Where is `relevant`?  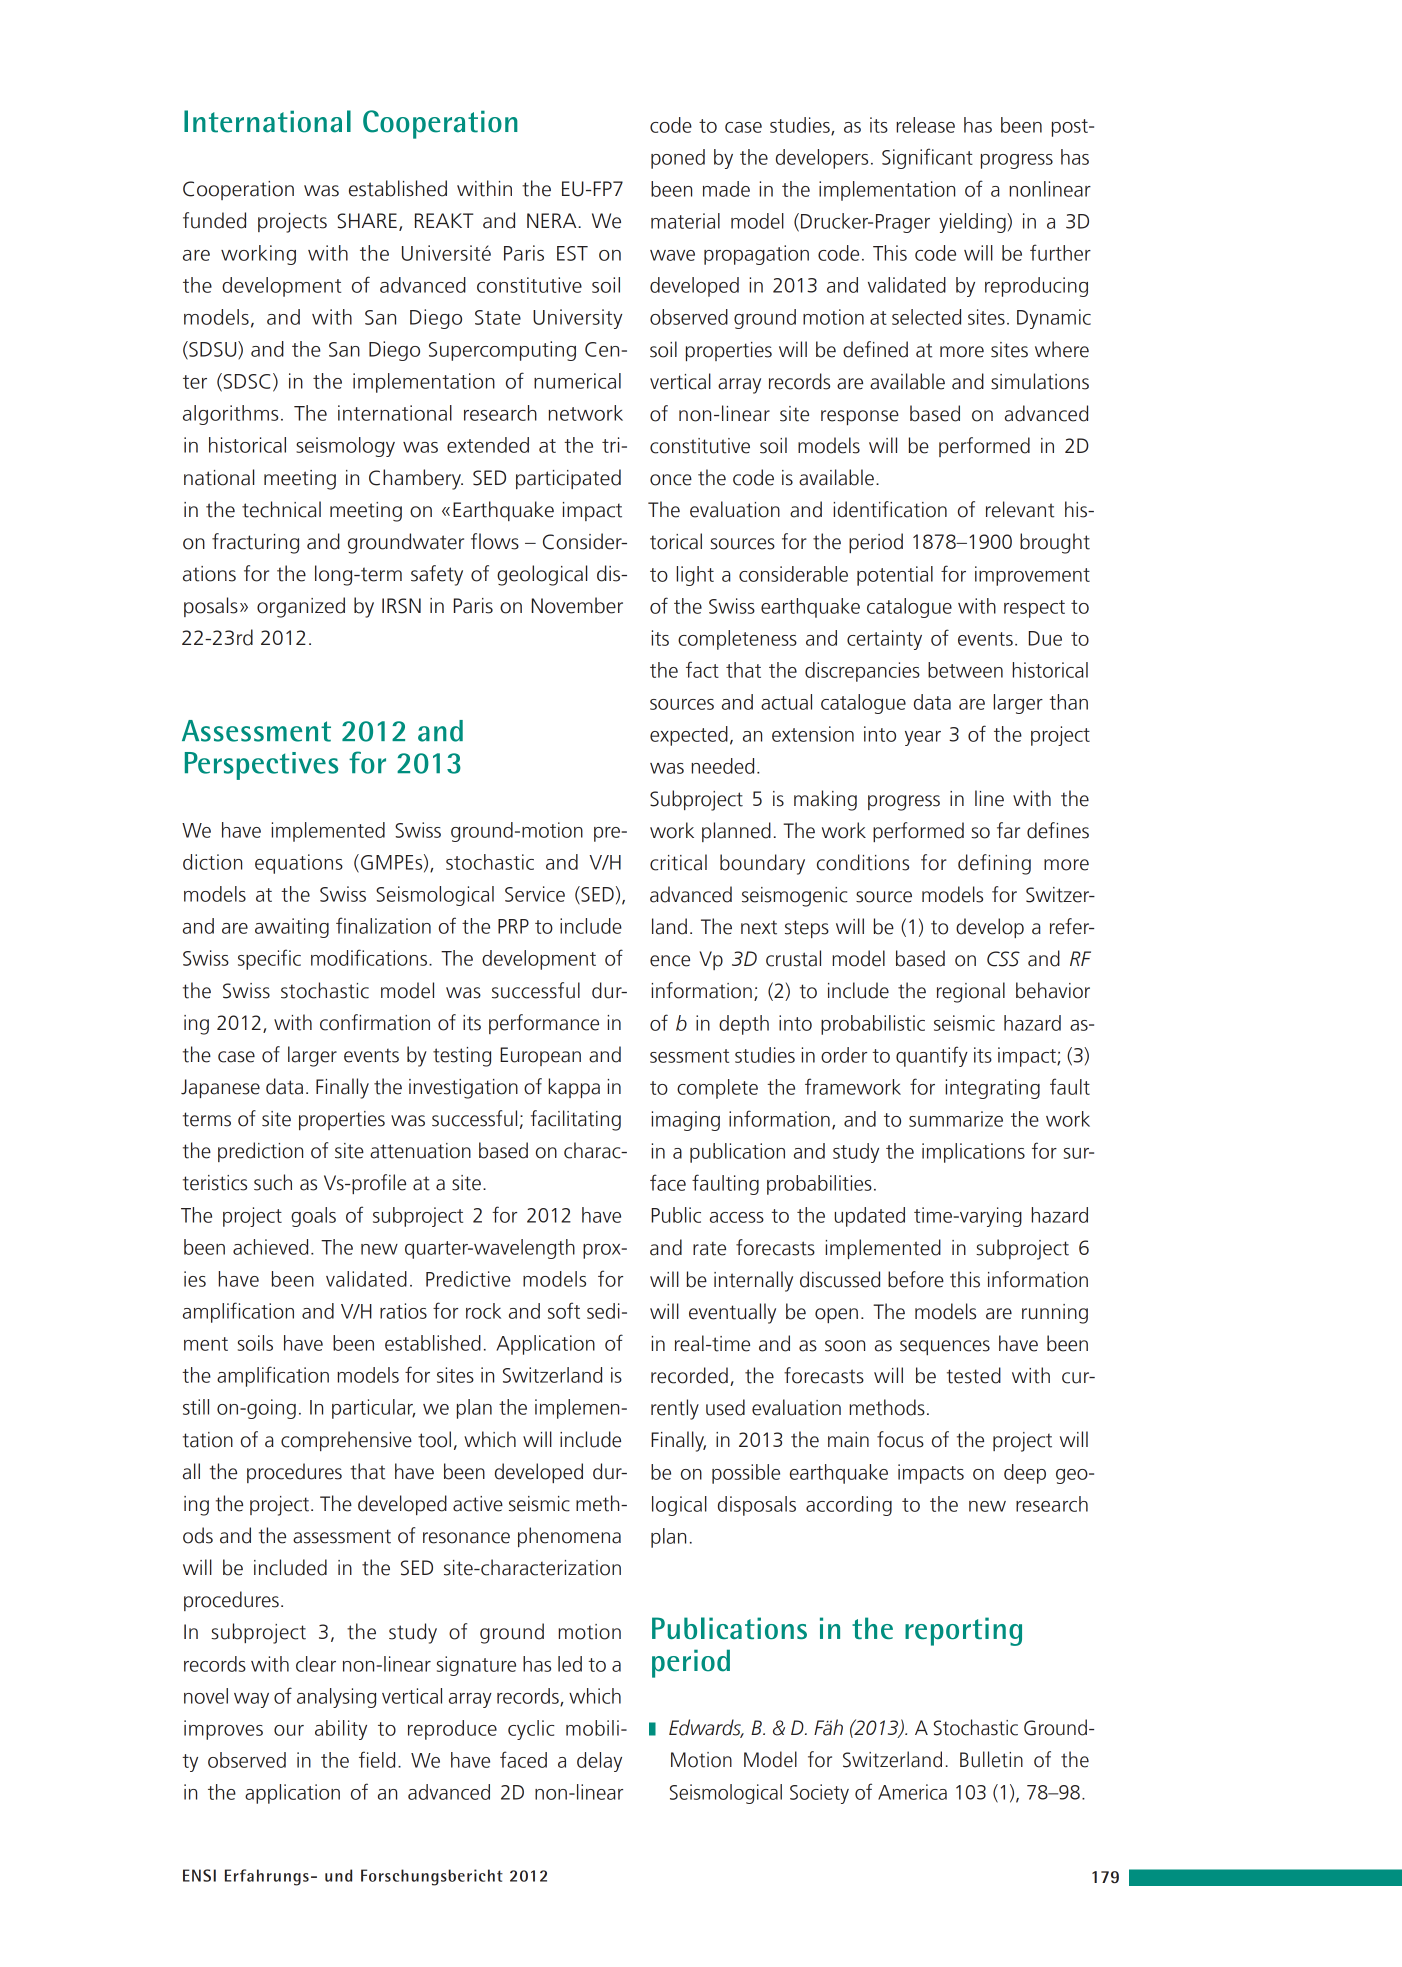
relevant is located at coordinates (1020, 509).
